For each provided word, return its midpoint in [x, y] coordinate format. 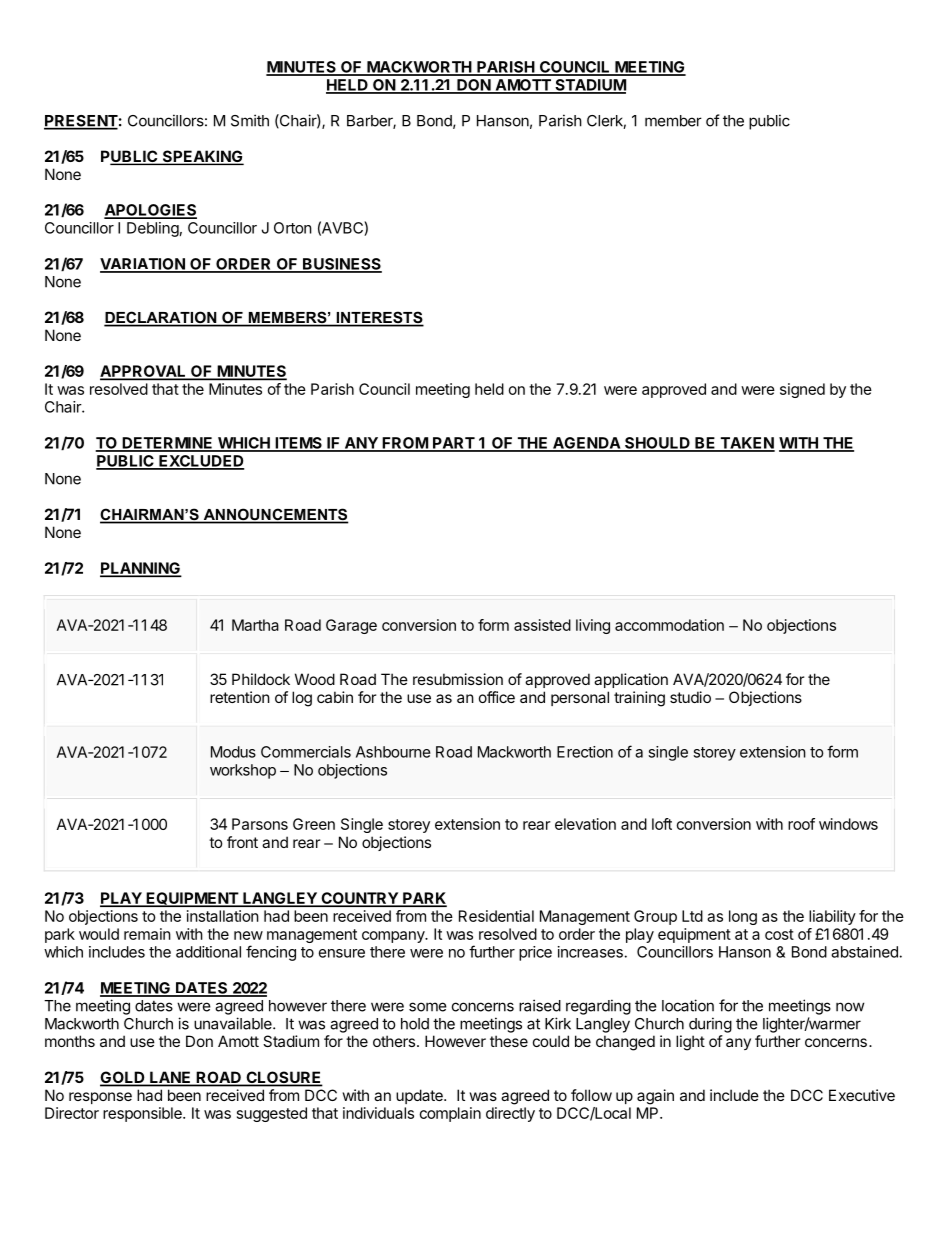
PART [453, 444]
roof [801, 824]
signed [802, 390]
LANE [170, 1078]
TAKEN [746, 444]
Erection [585, 752]
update [420, 1096]
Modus [233, 752]
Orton [293, 228]
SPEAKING [202, 157]
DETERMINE [167, 444]
